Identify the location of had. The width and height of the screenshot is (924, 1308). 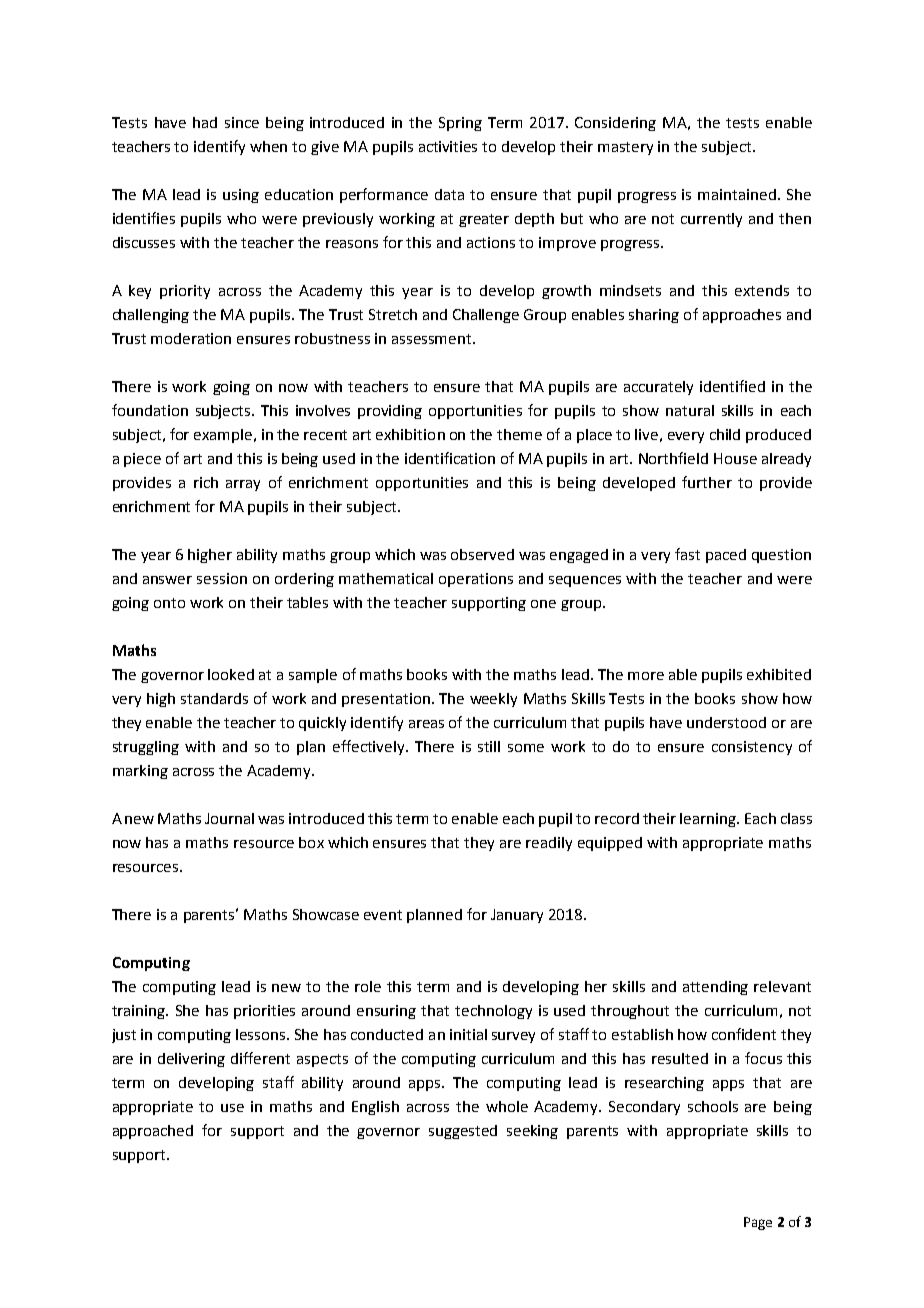
(205, 122).
